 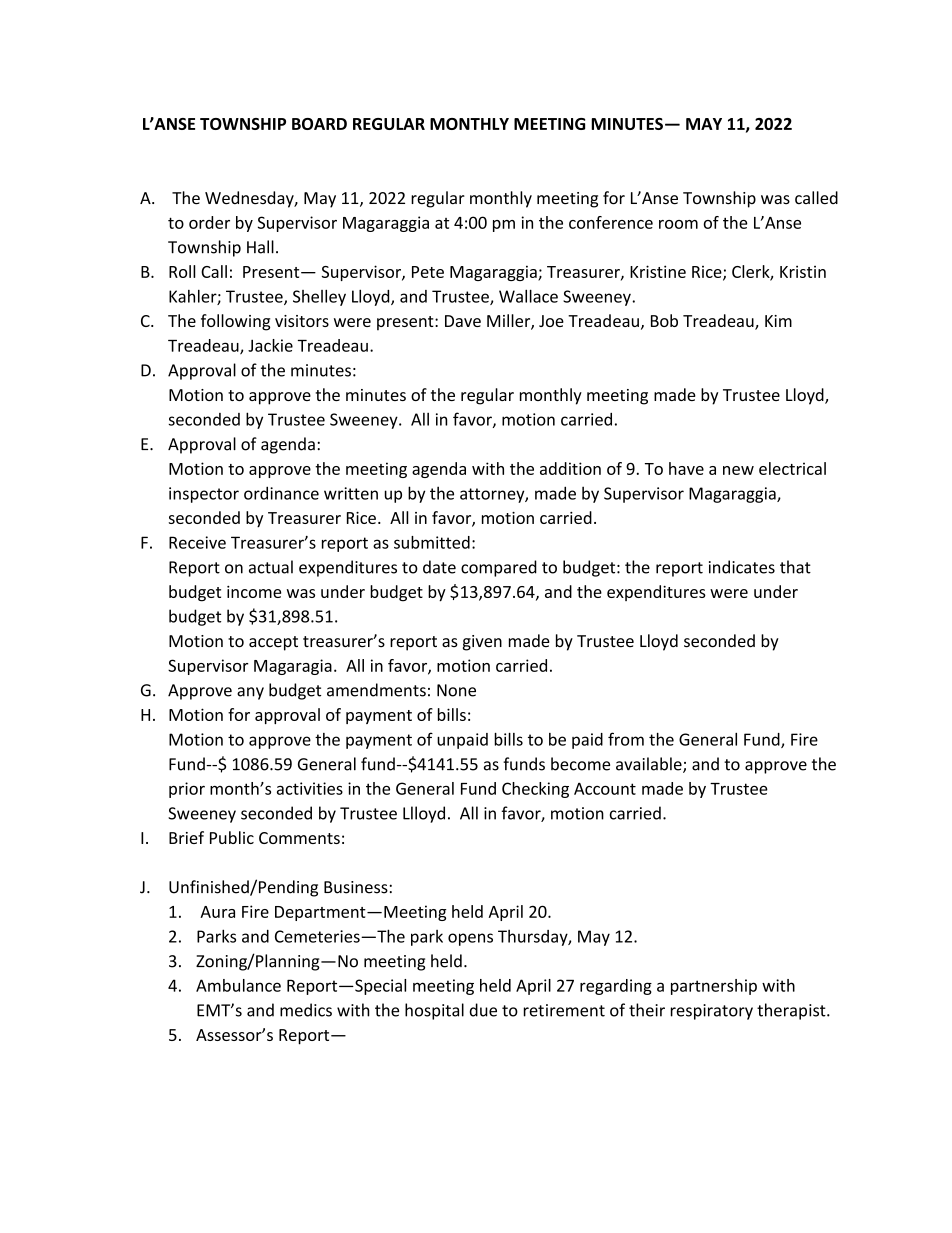 What do you see at coordinates (611, 222) in the screenshot?
I see `conference` at bounding box center [611, 222].
